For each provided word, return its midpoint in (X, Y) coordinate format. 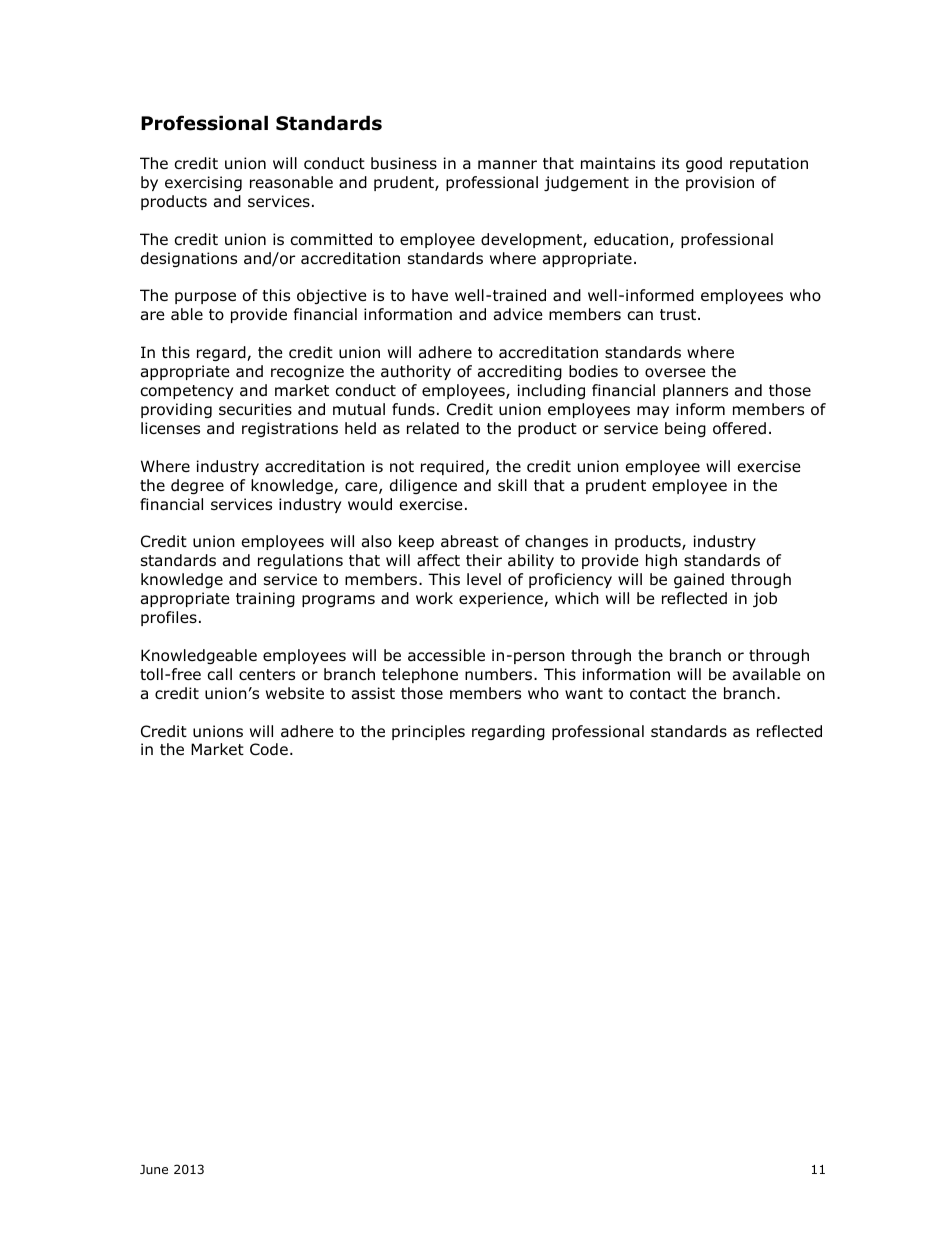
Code (269, 749)
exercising (203, 183)
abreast (470, 541)
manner (507, 165)
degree (197, 486)
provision (720, 183)
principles (428, 732)
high (661, 561)
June (154, 1169)
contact (658, 694)
